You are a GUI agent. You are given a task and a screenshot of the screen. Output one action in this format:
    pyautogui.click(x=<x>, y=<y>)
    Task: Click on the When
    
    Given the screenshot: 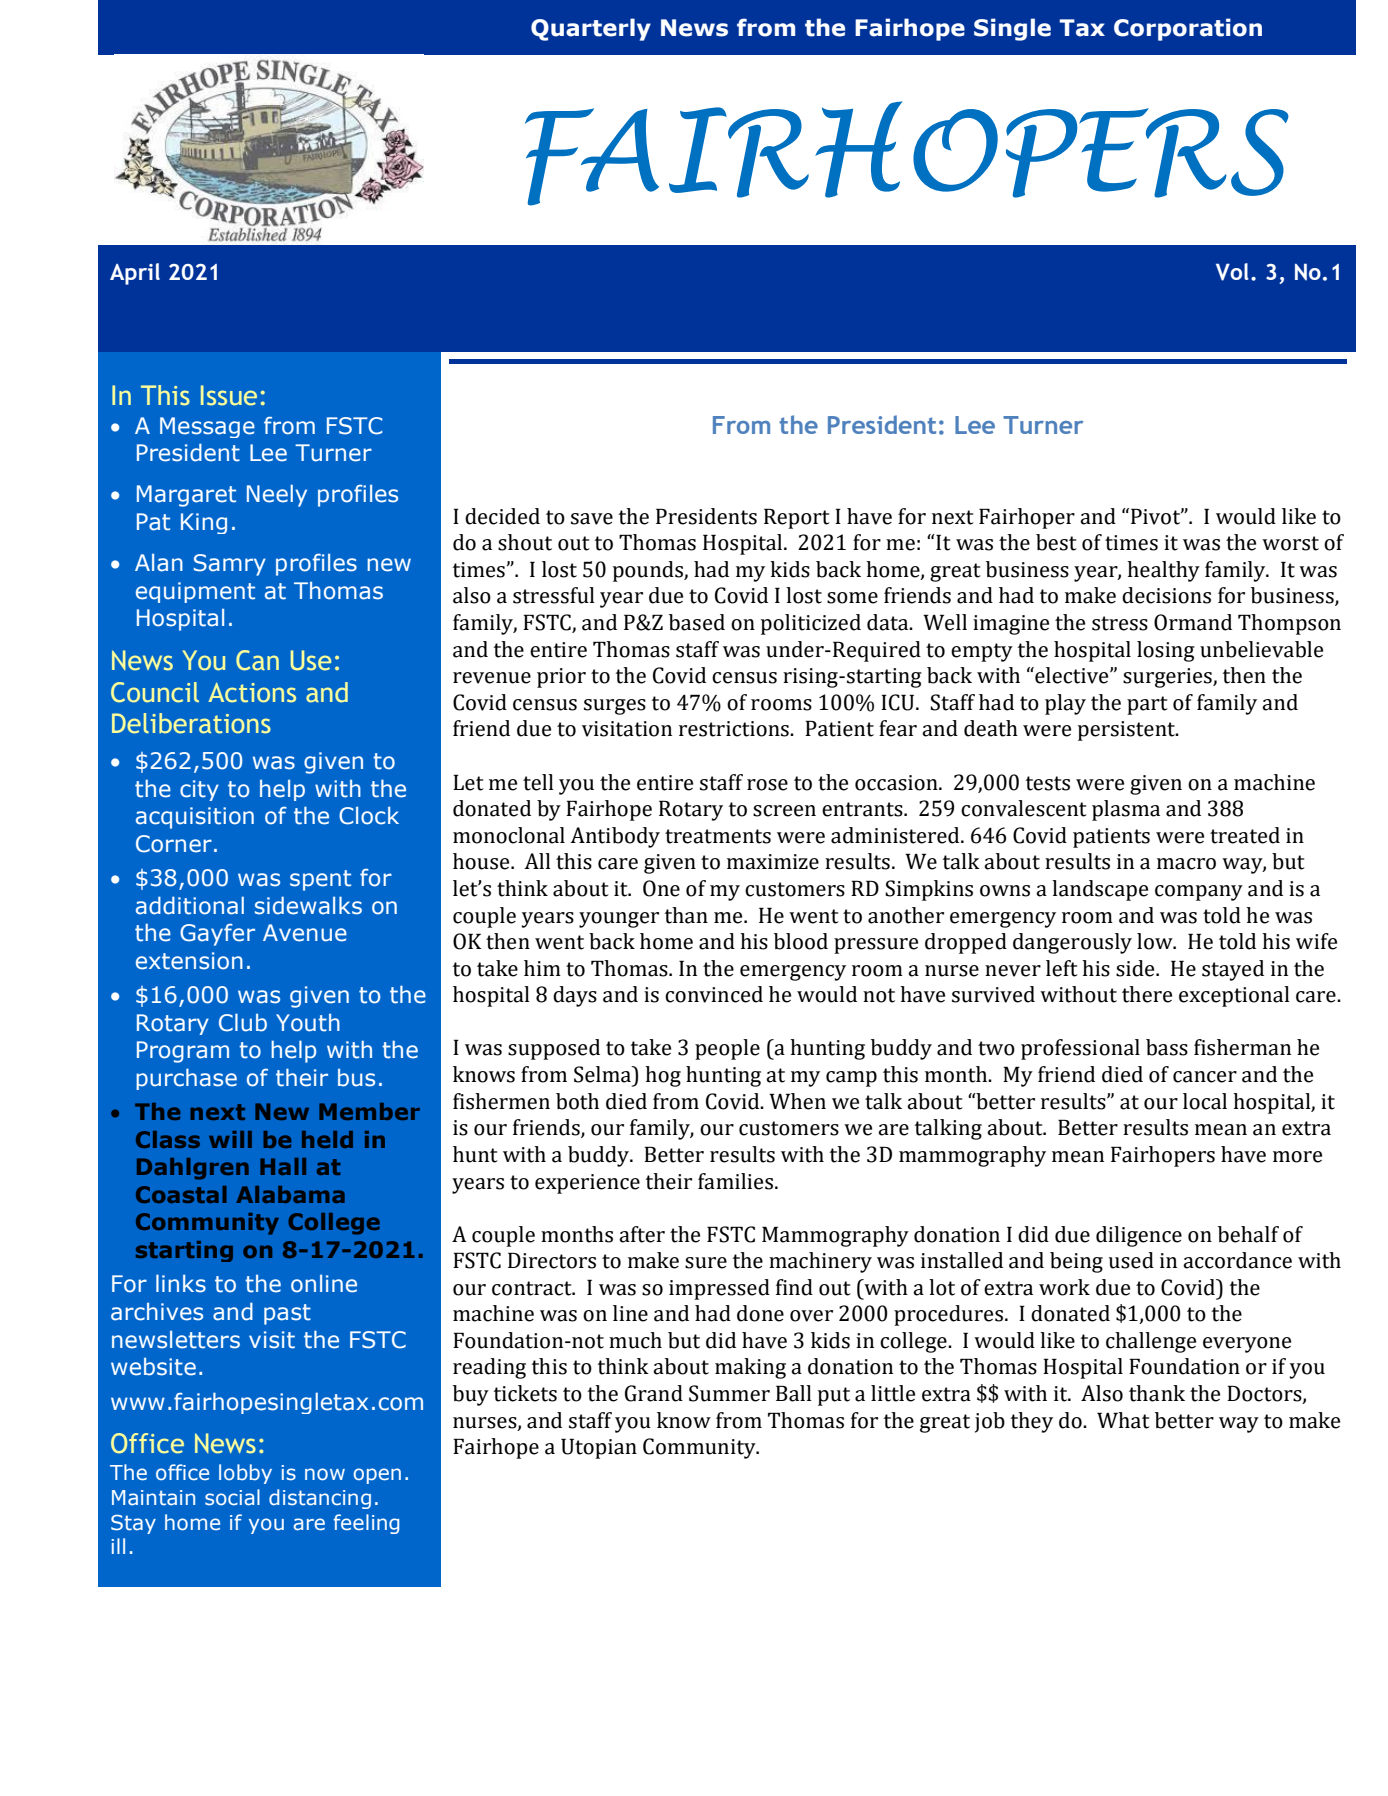 What is the action you would take?
    pyautogui.click(x=797, y=1101)
